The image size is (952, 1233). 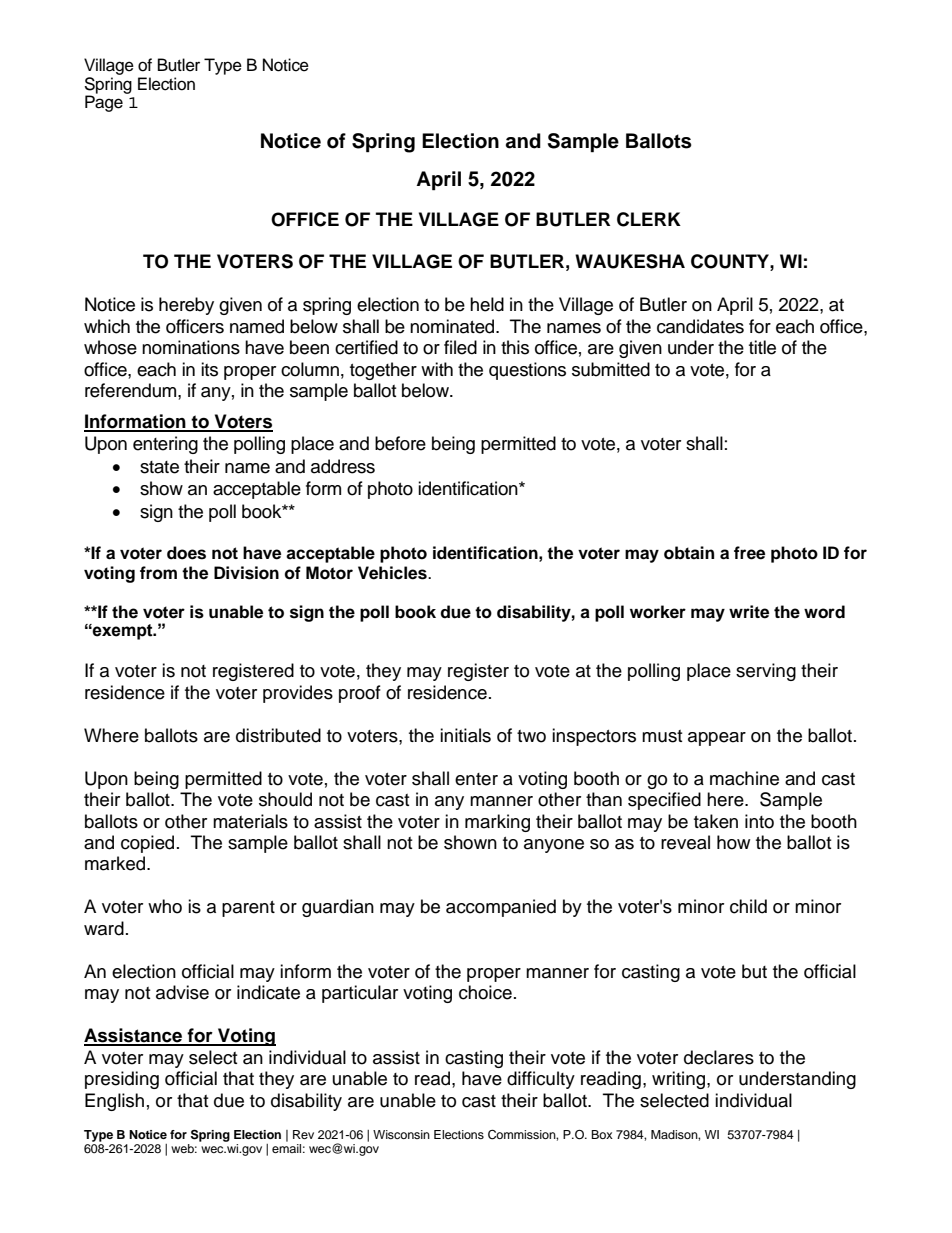 What do you see at coordinates (401, 1134) in the page?
I see `Wisconsin` at bounding box center [401, 1134].
